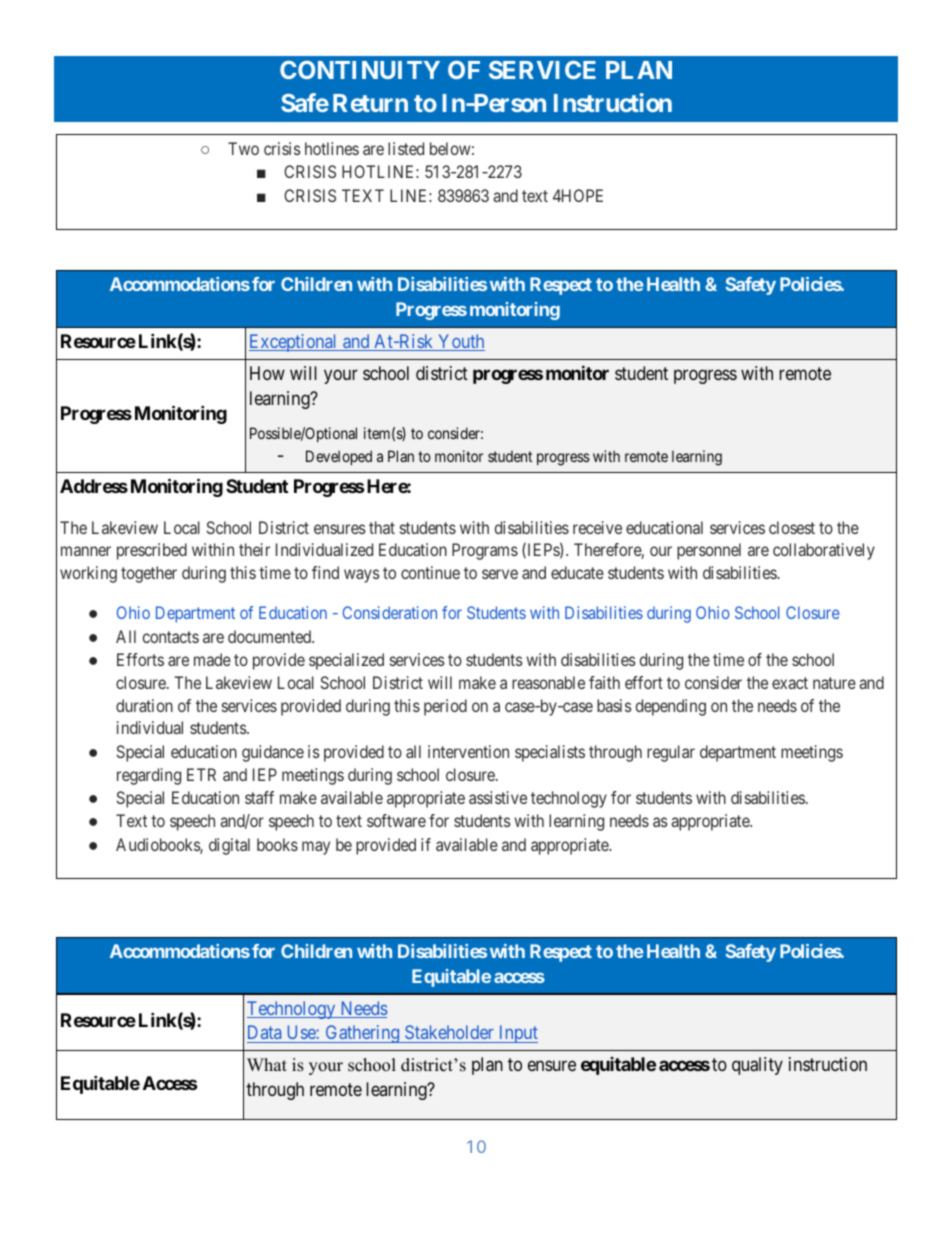 The height and width of the document is (1233, 952). What do you see at coordinates (449, 1034) in the document?
I see `Stakeholder` at bounding box center [449, 1034].
